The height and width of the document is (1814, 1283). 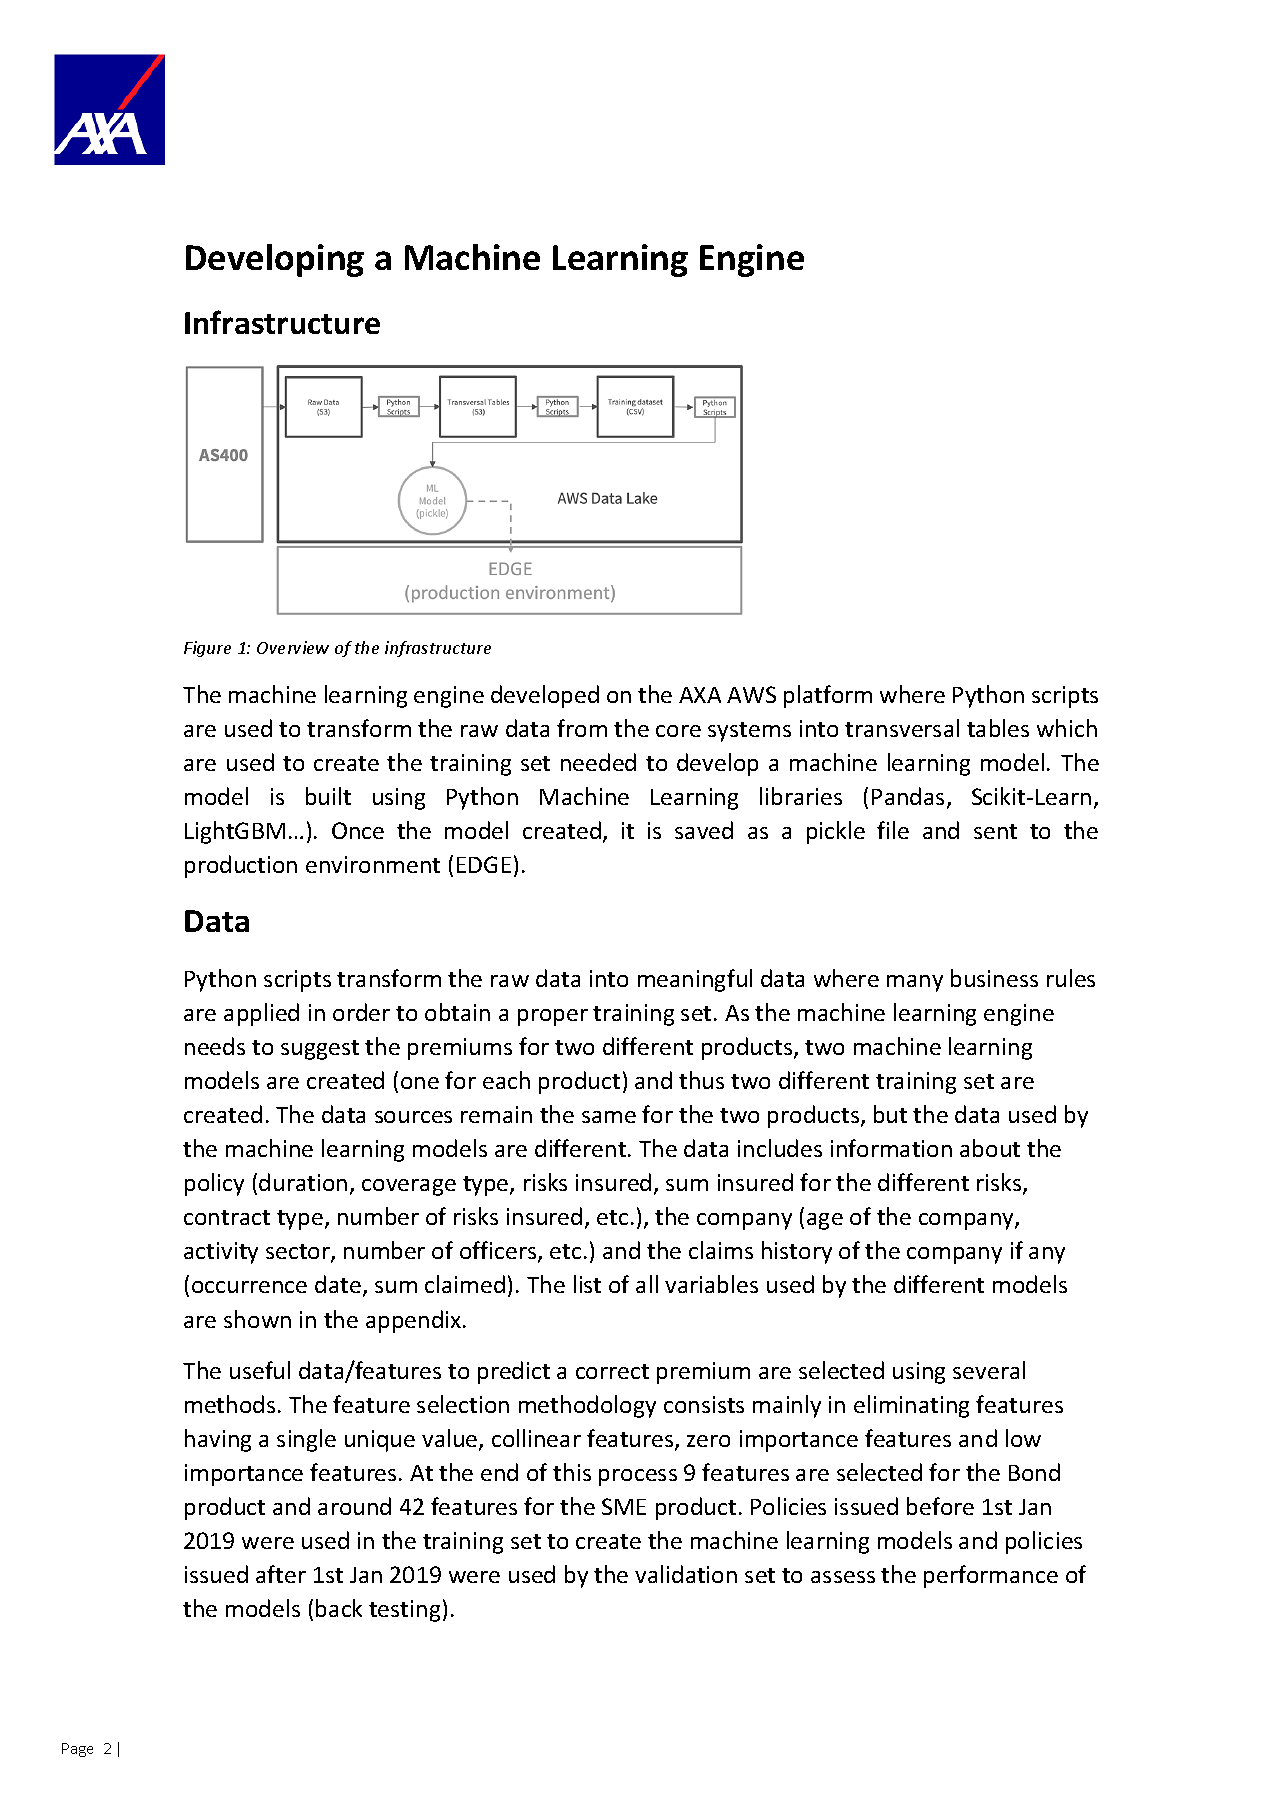 What do you see at coordinates (215, 1046) in the document?
I see `needs` at bounding box center [215, 1046].
